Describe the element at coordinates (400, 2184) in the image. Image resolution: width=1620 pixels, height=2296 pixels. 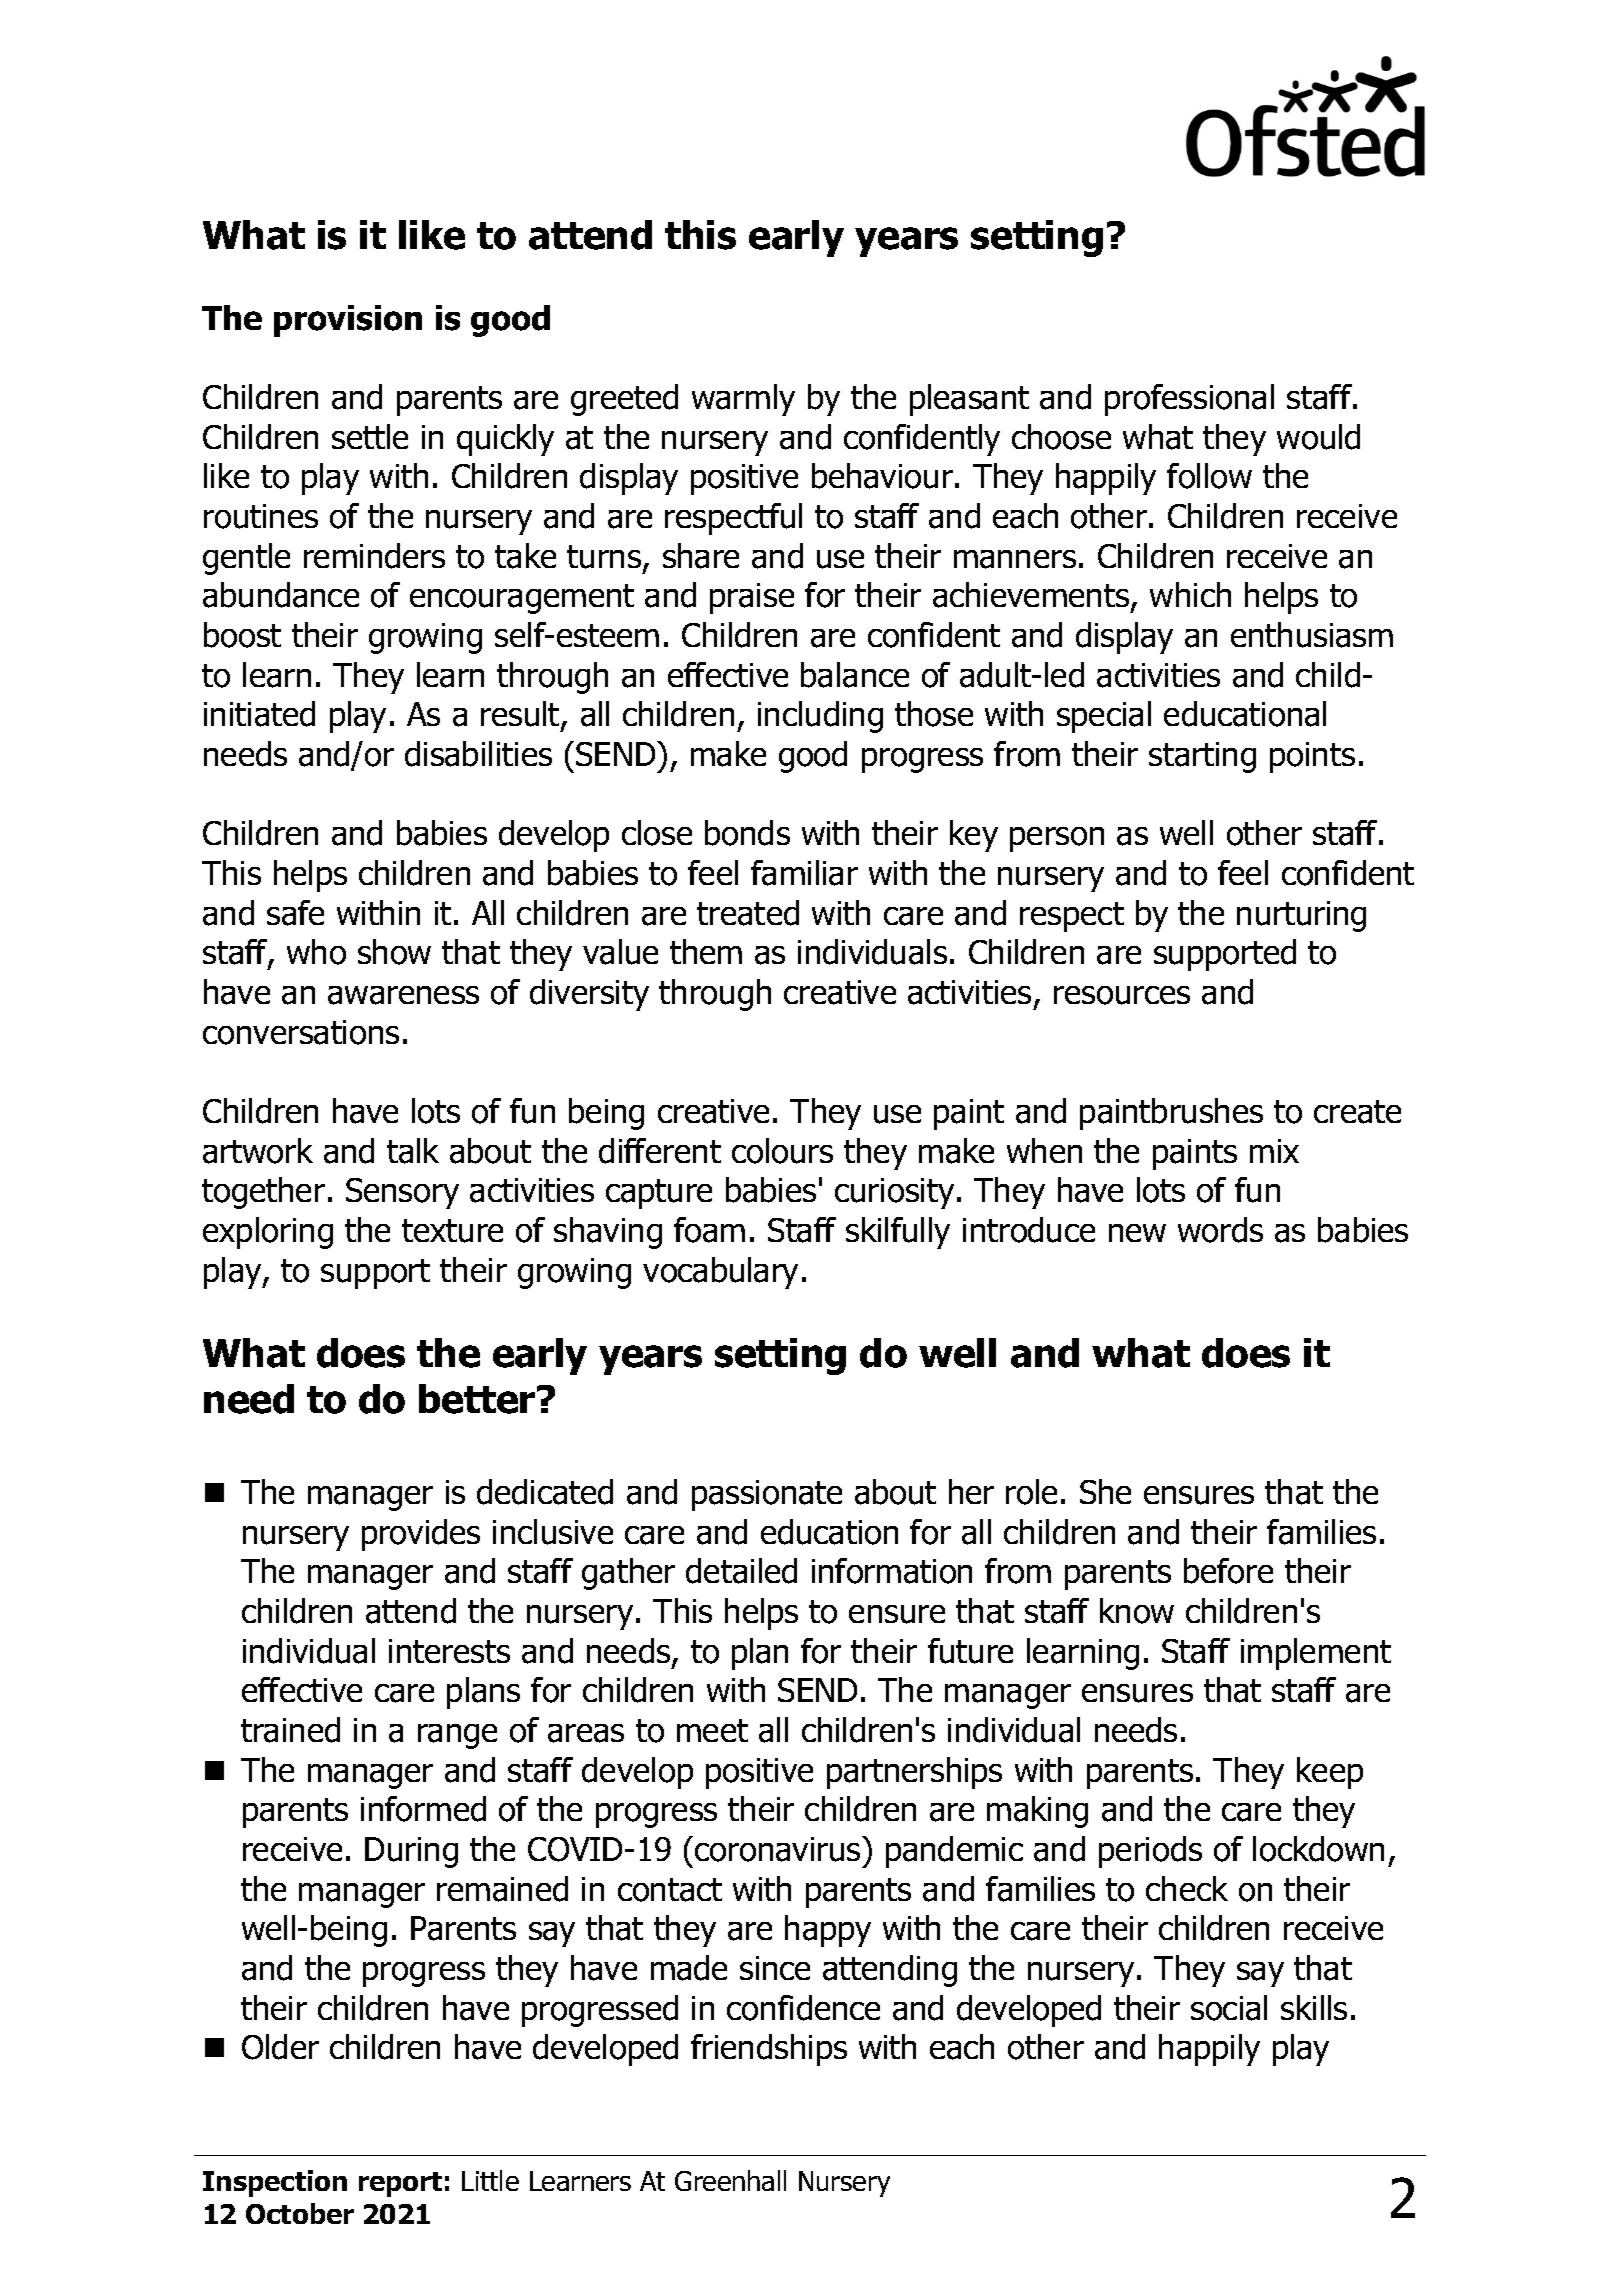
I see `report` at that location.
